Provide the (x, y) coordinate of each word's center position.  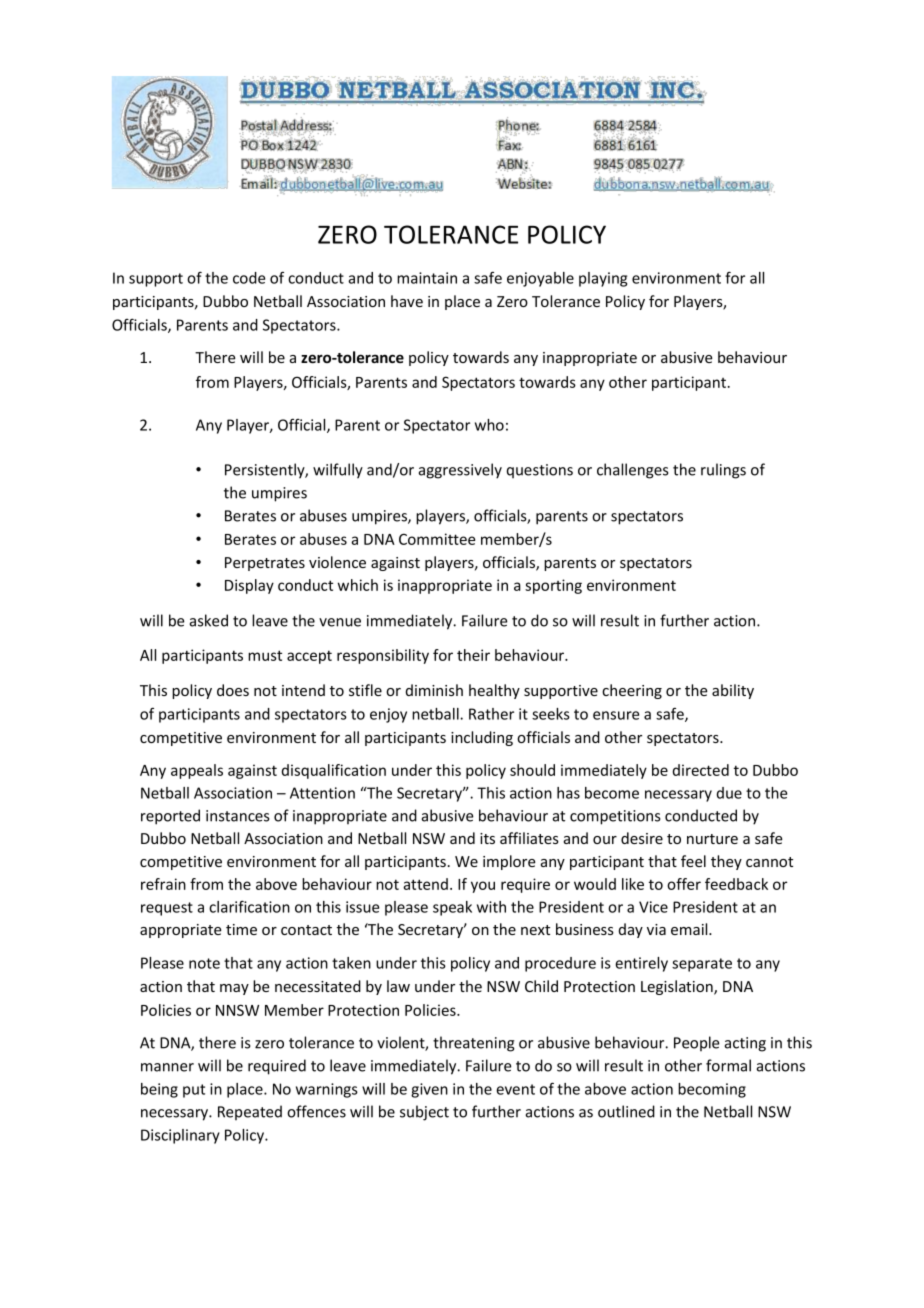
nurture (712, 839)
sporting (553, 586)
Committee (437, 539)
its (487, 838)
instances (237, 816)
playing (603, 279)
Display (249, 586)
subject (424, 1113)
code (249, 278)
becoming (712, 1090)
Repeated (250, 1112)
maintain (427, 278)
